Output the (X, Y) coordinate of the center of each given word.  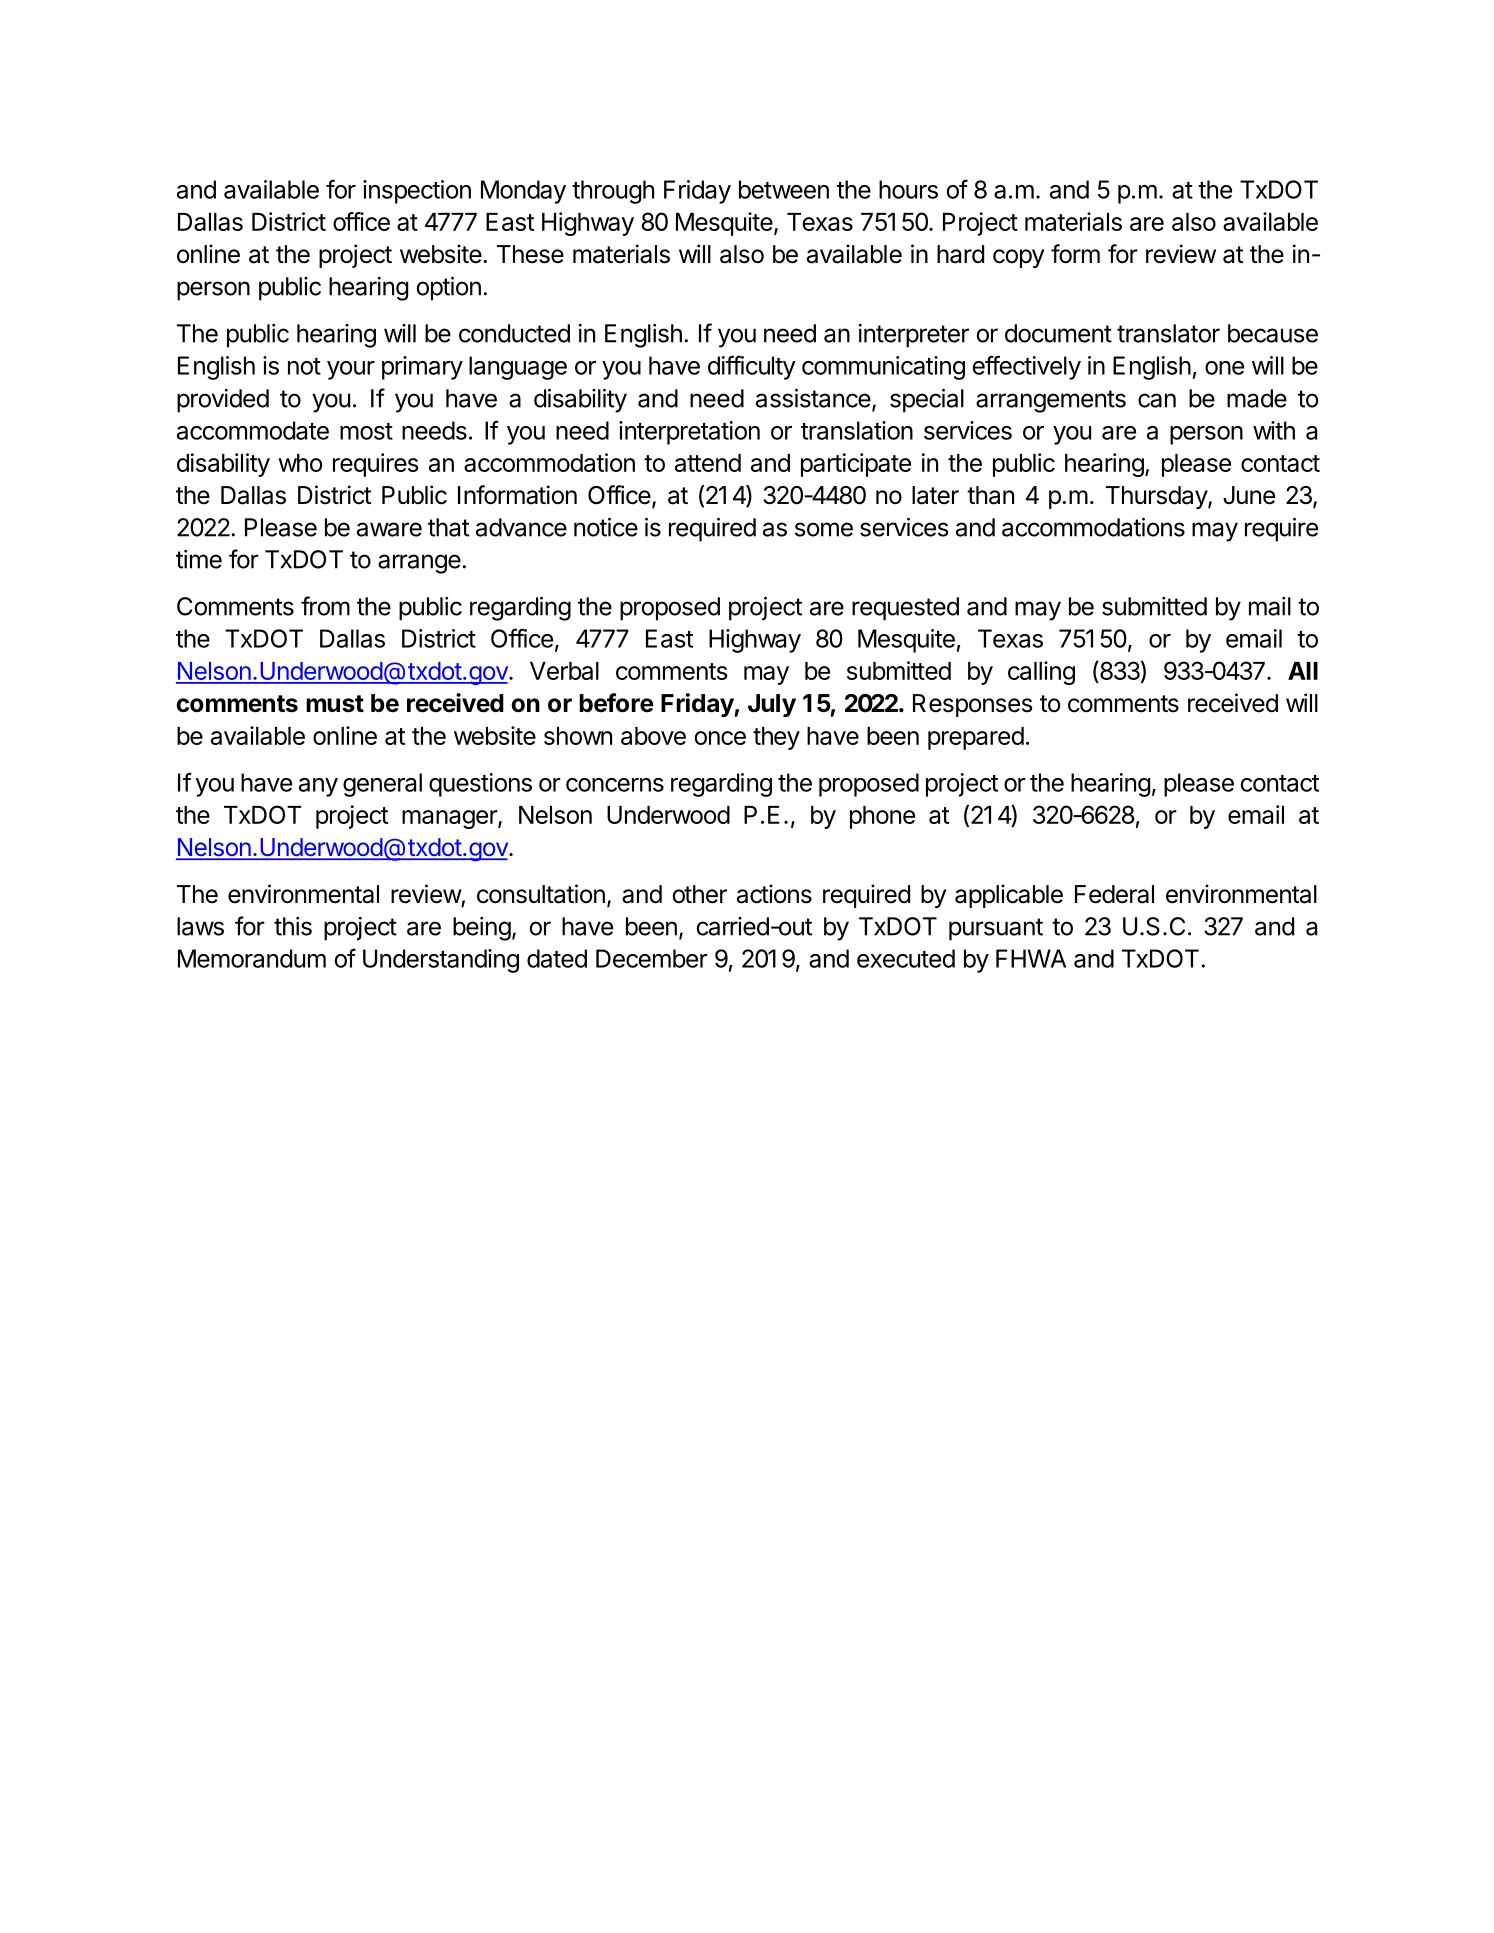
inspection (417, 192)
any (318, 787)
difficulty (752, 367)
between (784, 189)
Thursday (1157, 497)
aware (389, 529)
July (772, 705)
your (351, 370)
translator (1168, 333)
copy (1018, 258)
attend (708, 463)
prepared (976, 738)
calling (1041, 673)
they (776, 738)
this (293, 926)
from (325, 606)
